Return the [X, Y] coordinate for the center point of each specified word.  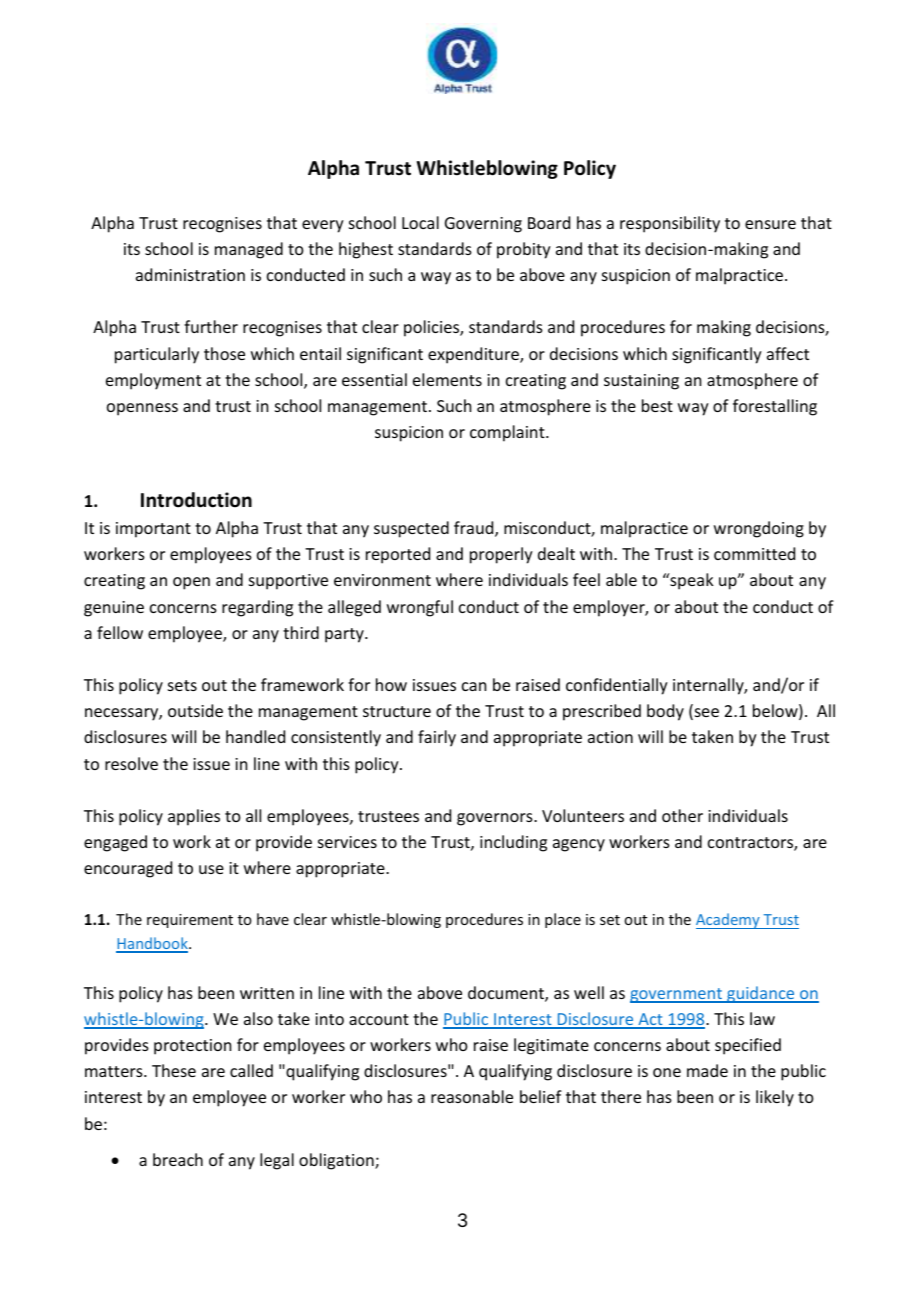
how [391, 684]
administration [190, 274]
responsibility [670, 224]
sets [182, 685]
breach [178, 1159]
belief [541, 1096]
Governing [483, 225]
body [665, 712]
